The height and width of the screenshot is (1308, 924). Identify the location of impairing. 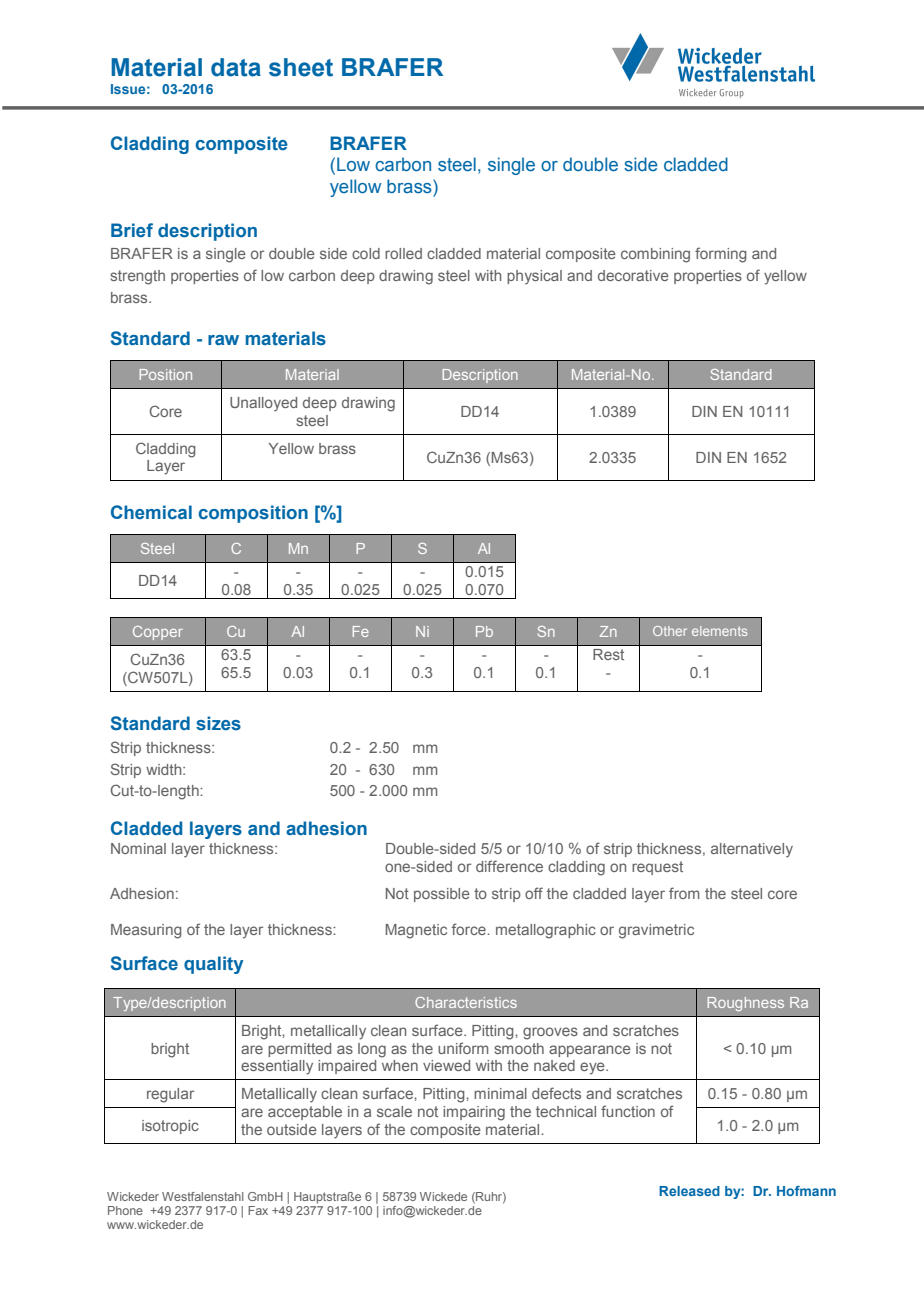
(474, 1113).
